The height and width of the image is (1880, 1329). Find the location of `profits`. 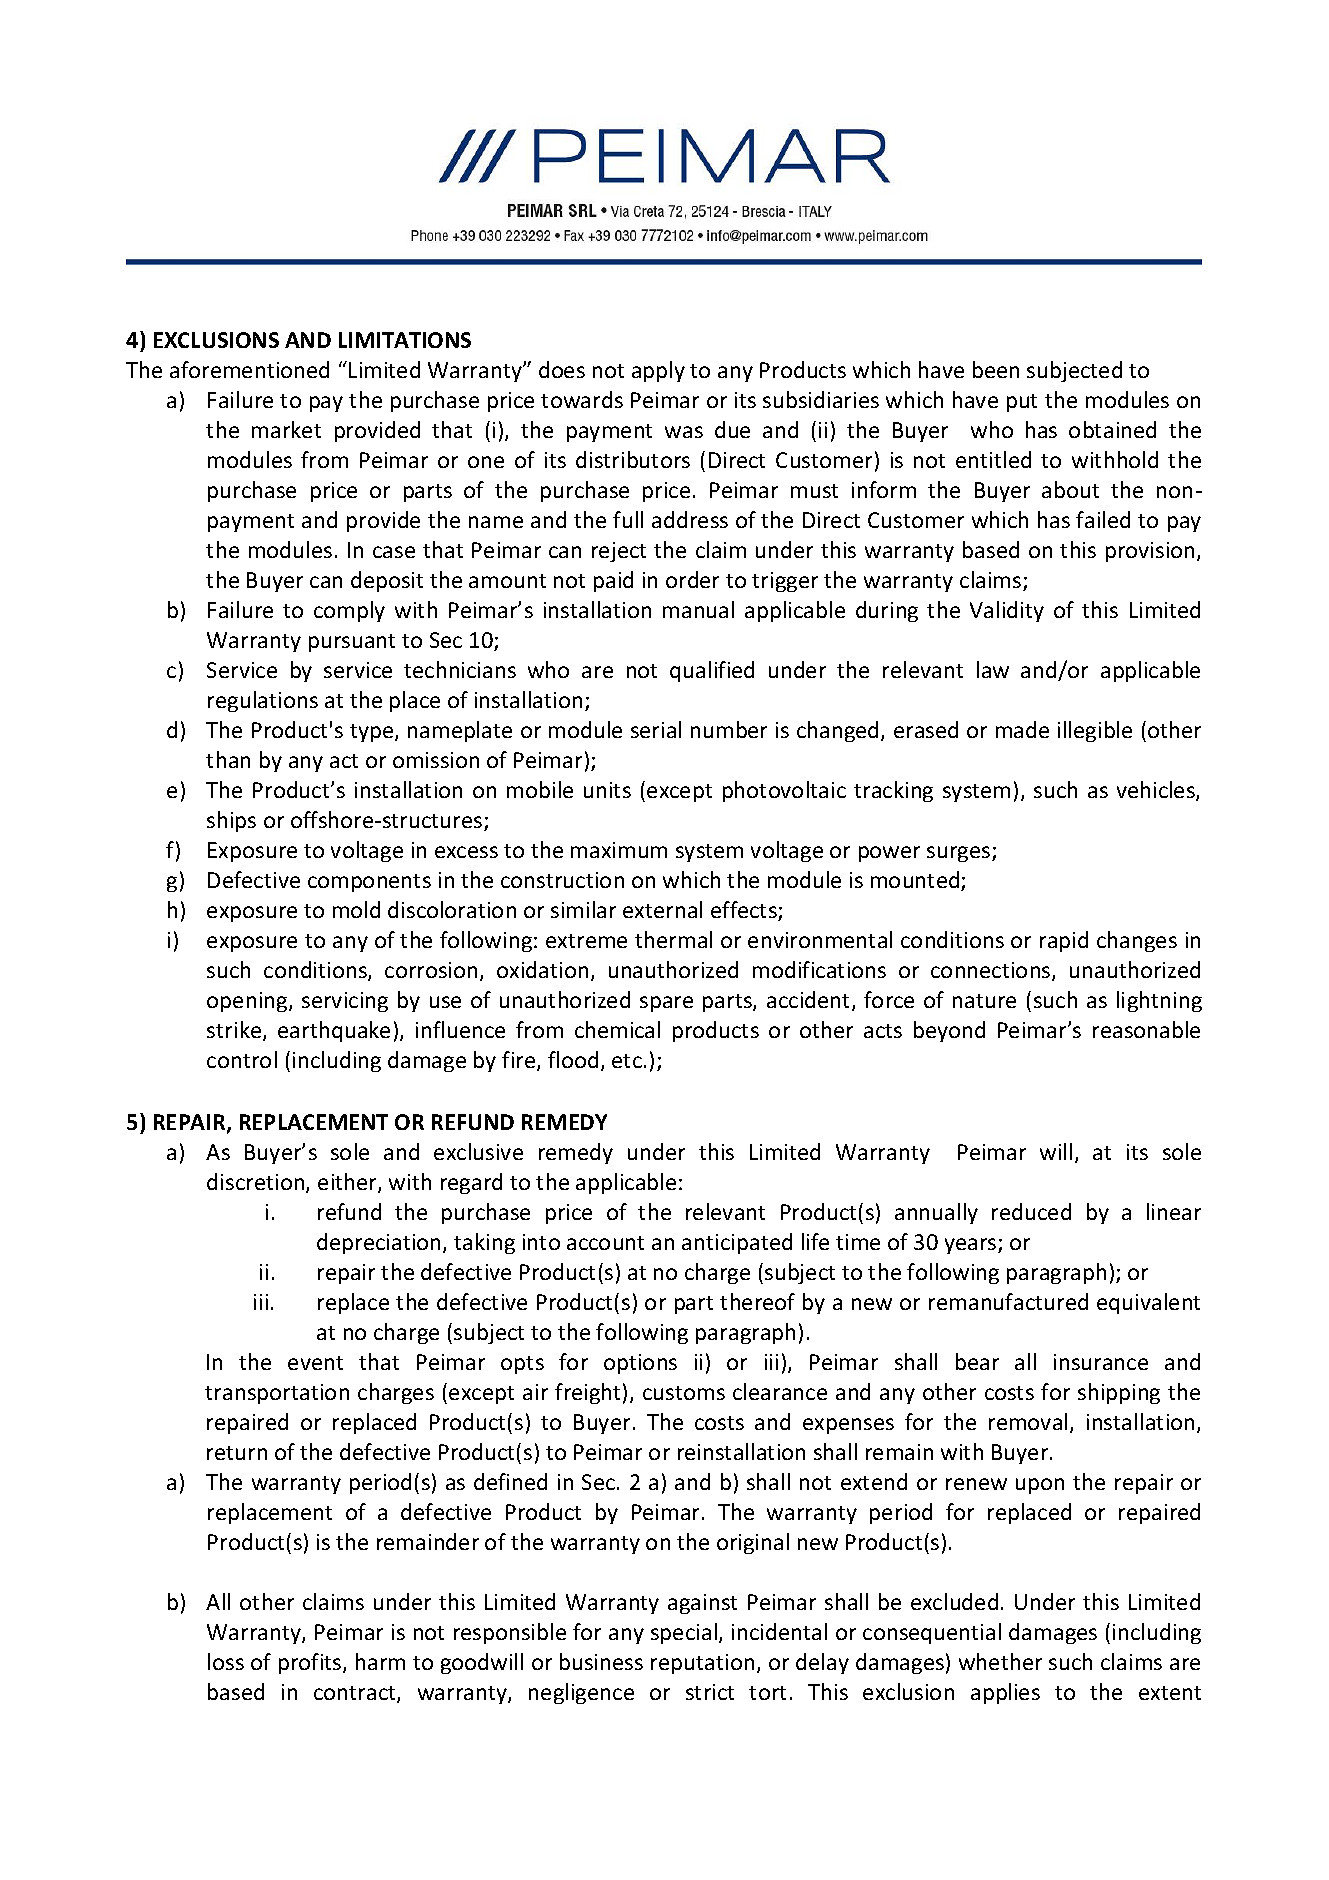

profits is located at coordinates (311, 1663).
